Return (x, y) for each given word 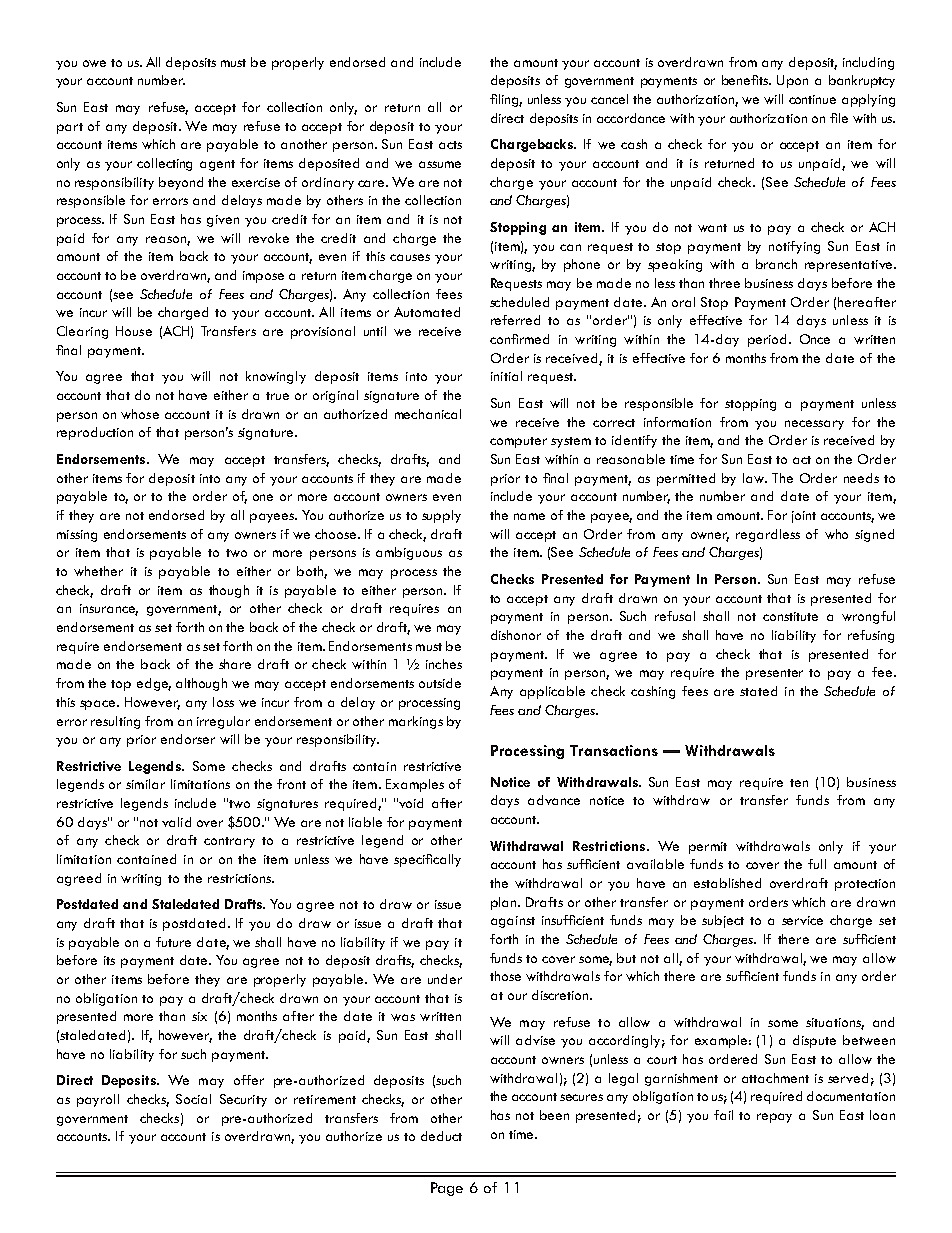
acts (450, 145)
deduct (441, 1136)
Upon (792, 81)
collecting (164, 164)
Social (193, 1099)
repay (774, 1118)
